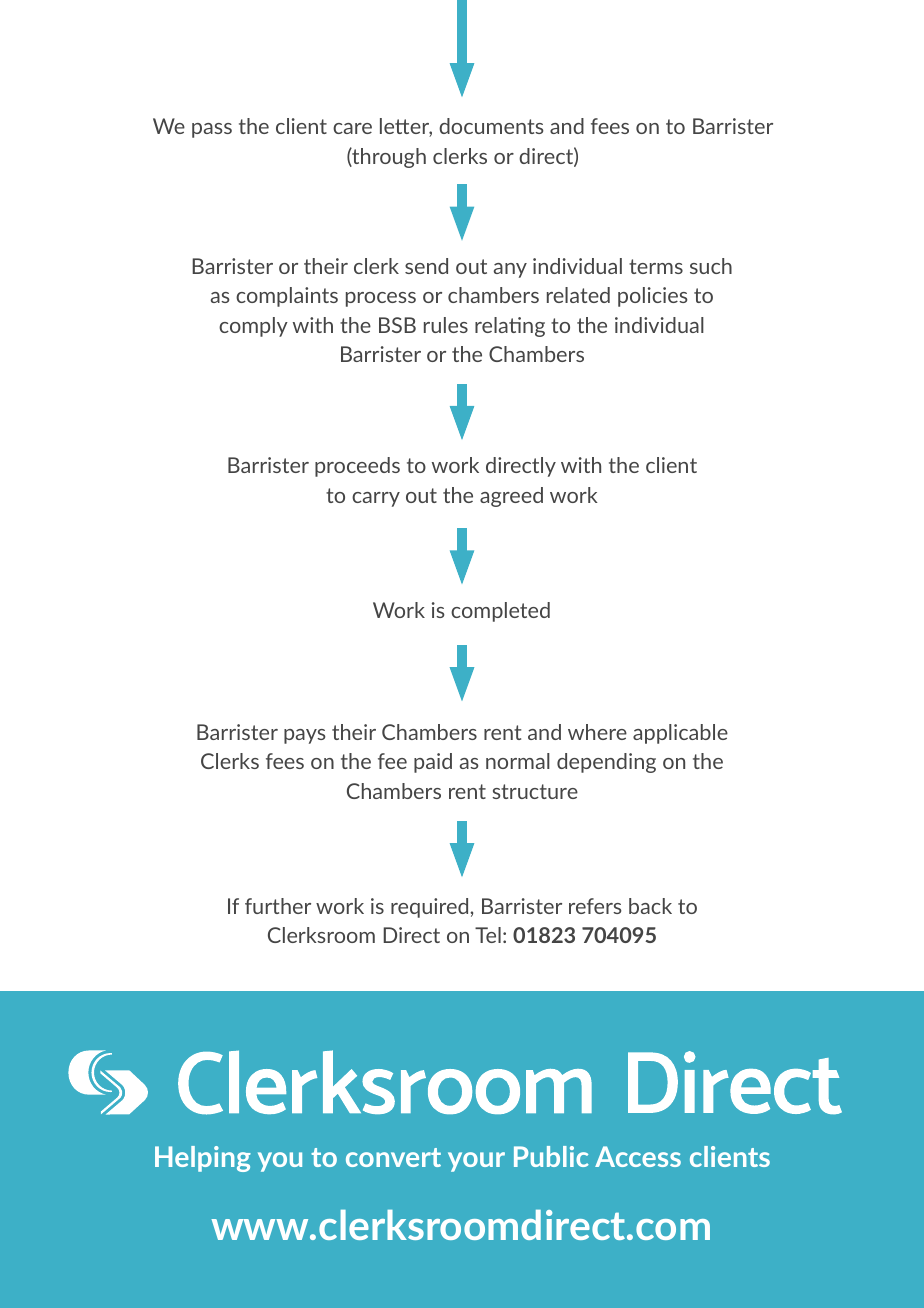 The image size is (924, 1308). I want to click on terms, so click(656, 266).
